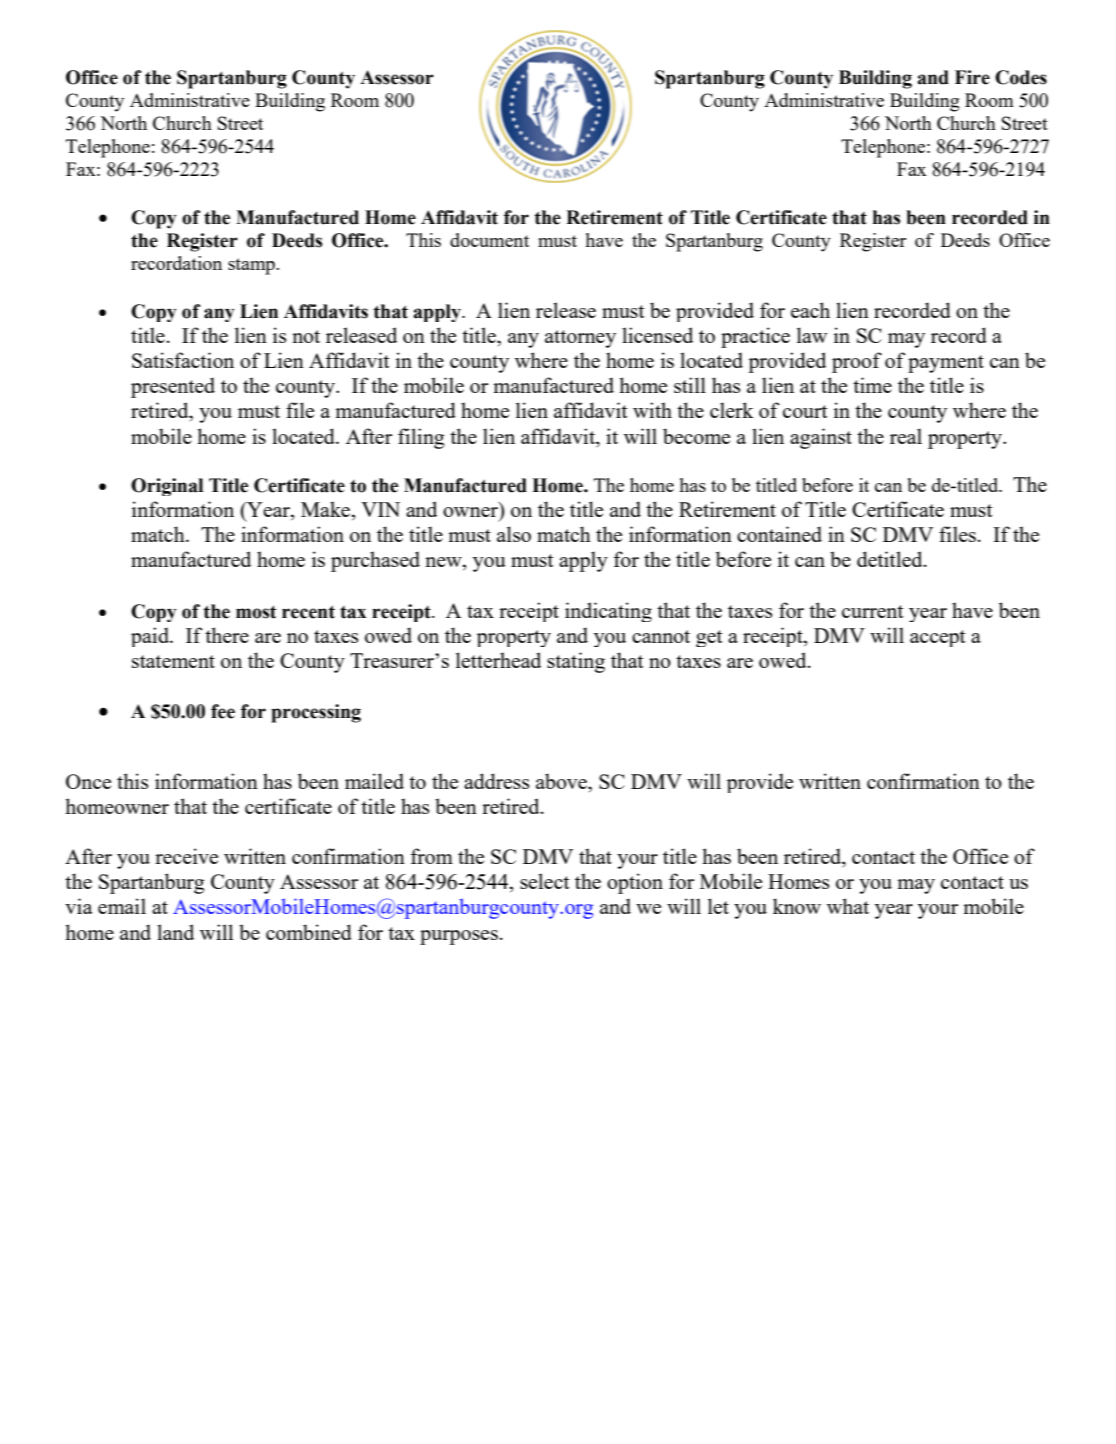 The height and width of the screenshot is (1444, 1116). What do you see at coordinates (580, 339) in the screenshot?
I see `attorney` at bounding box center [580, 339].
